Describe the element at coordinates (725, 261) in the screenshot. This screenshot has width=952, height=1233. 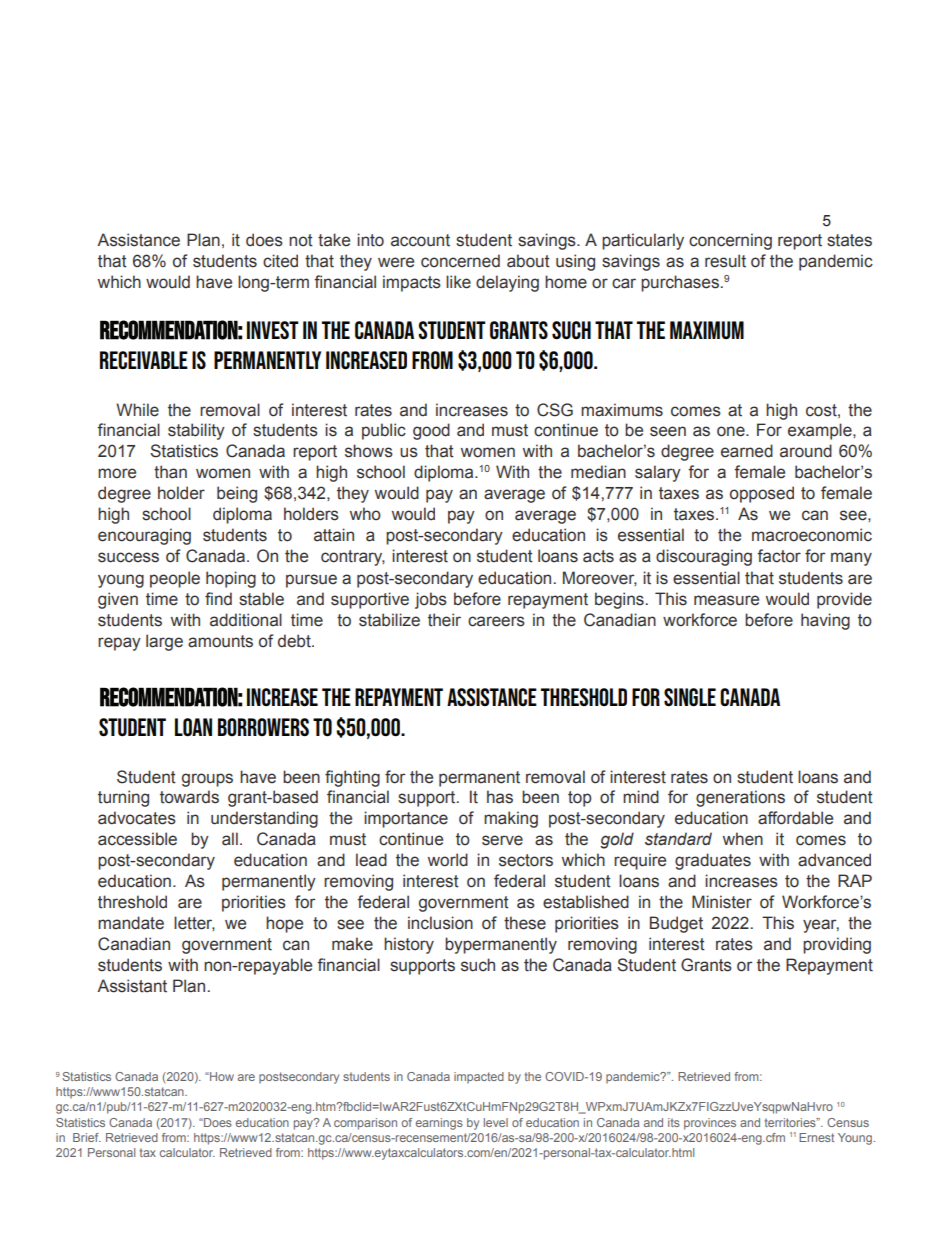
I see `result` at that location.
